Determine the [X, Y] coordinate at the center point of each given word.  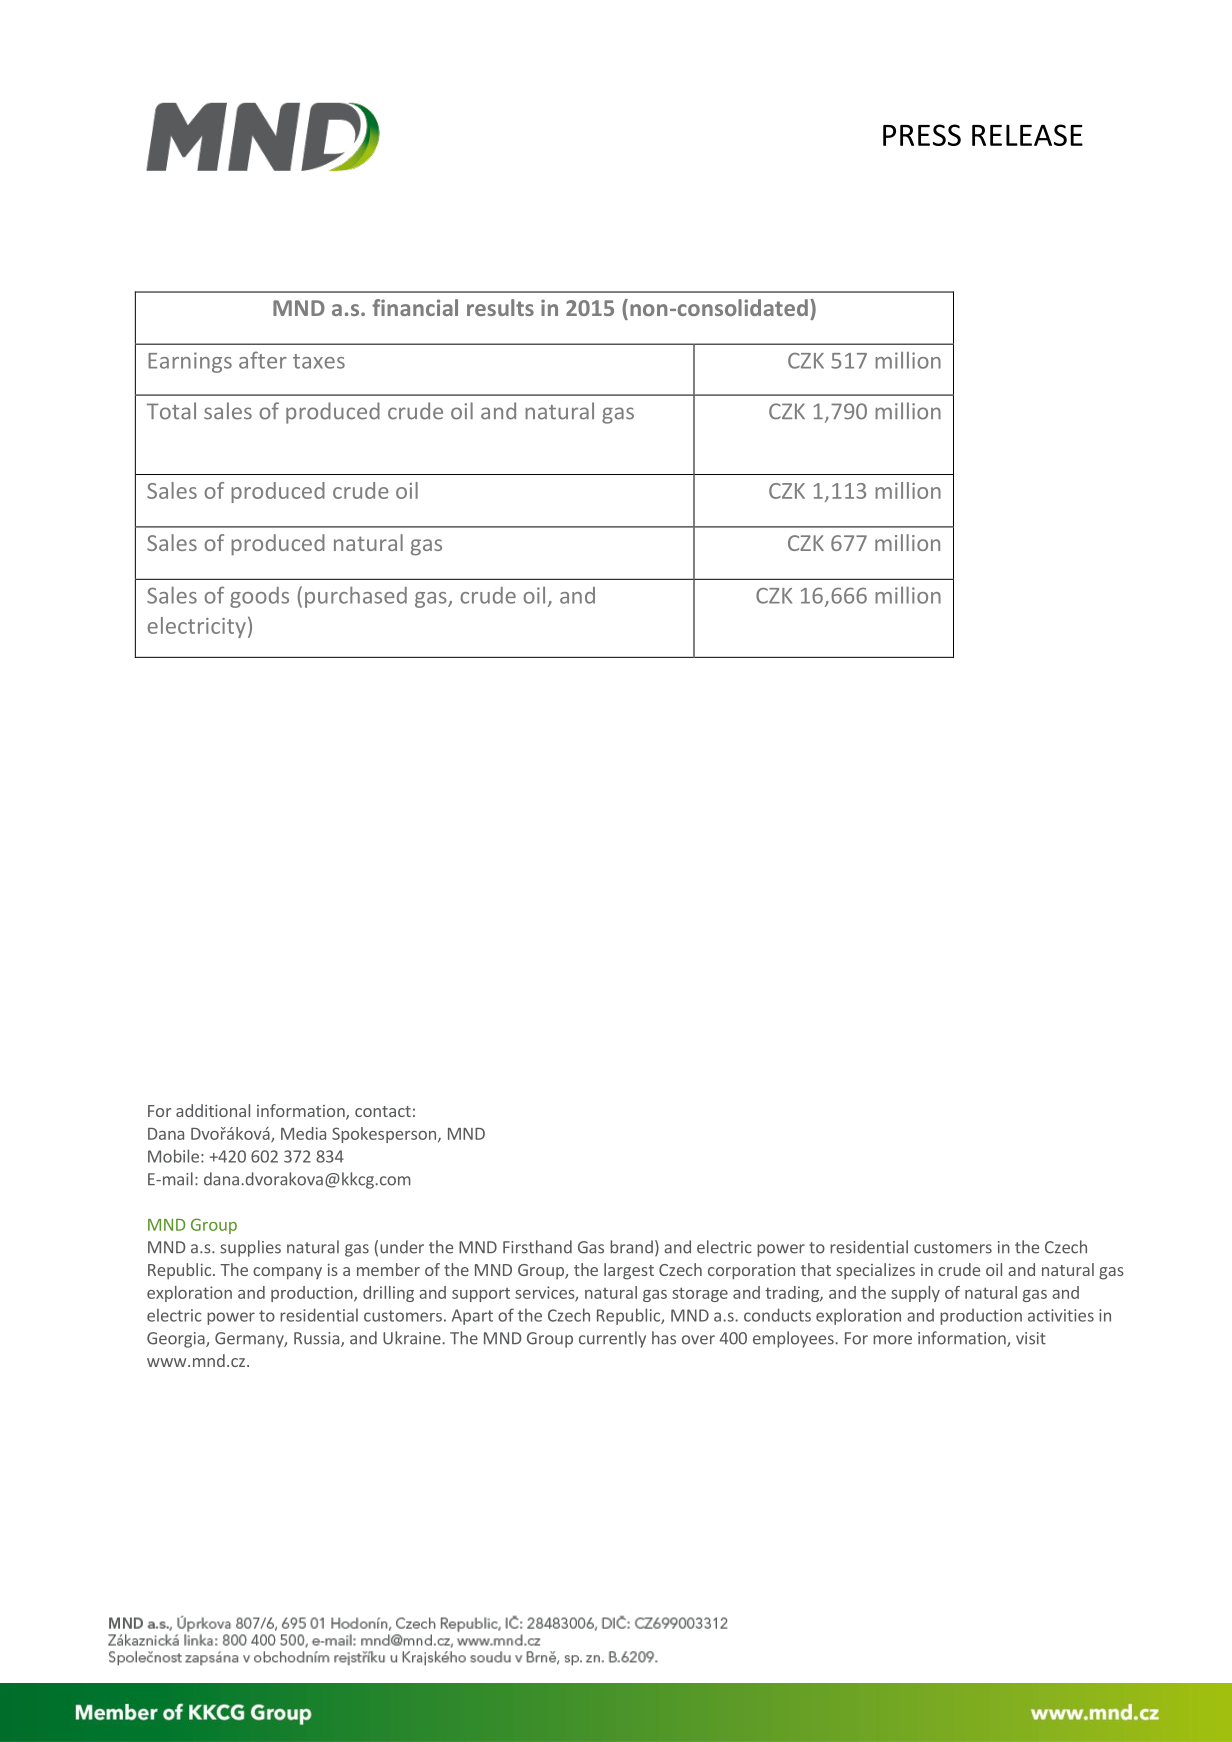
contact [383, 1111]
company [287, 1273]
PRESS [922, 135]
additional [213, 1110]
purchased [356, 597]
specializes [875, 1271]
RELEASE [1027, 135]
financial [415, 307]
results [500, 307]
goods [259, 597]
